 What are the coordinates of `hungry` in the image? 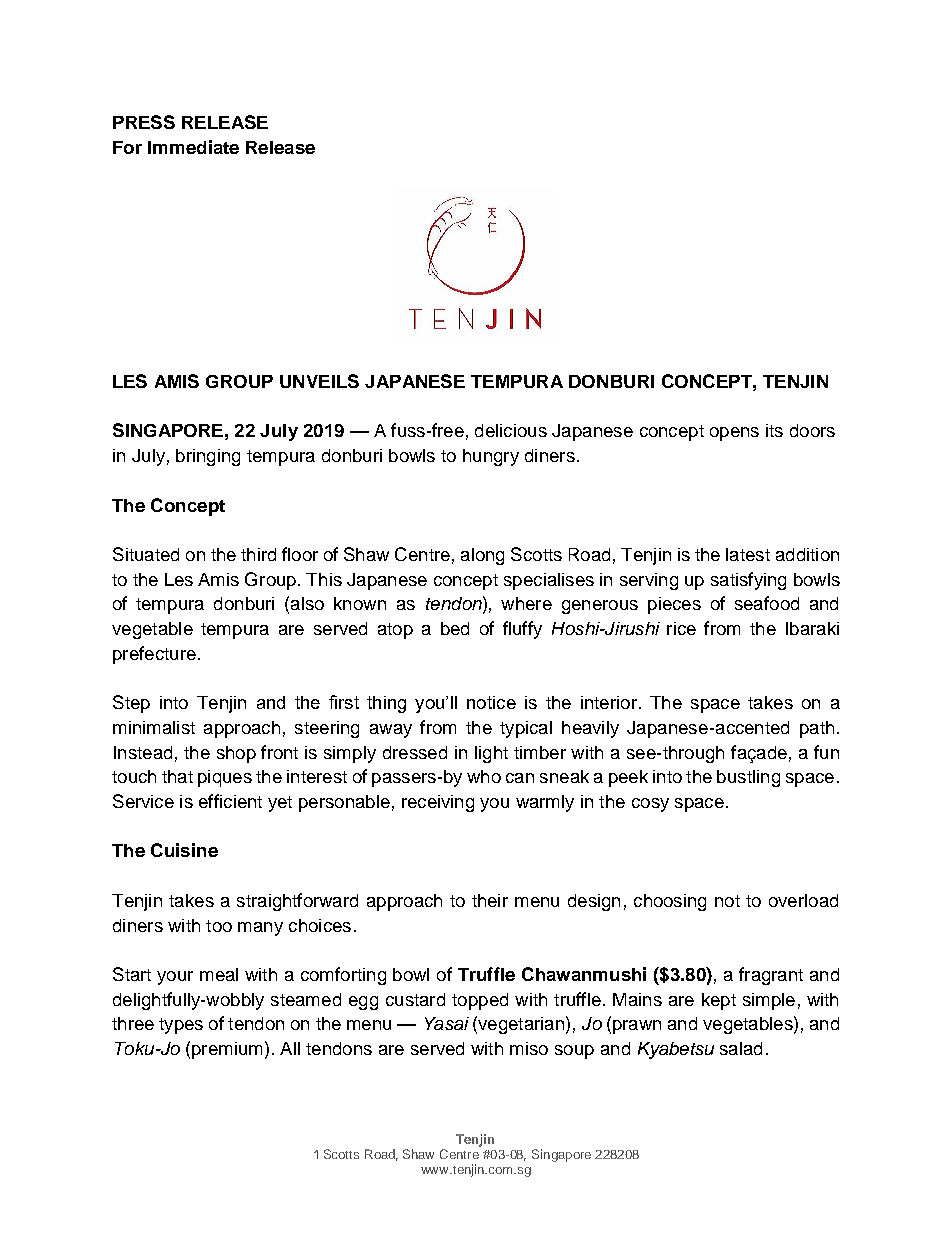 It's located at (491, 457).
